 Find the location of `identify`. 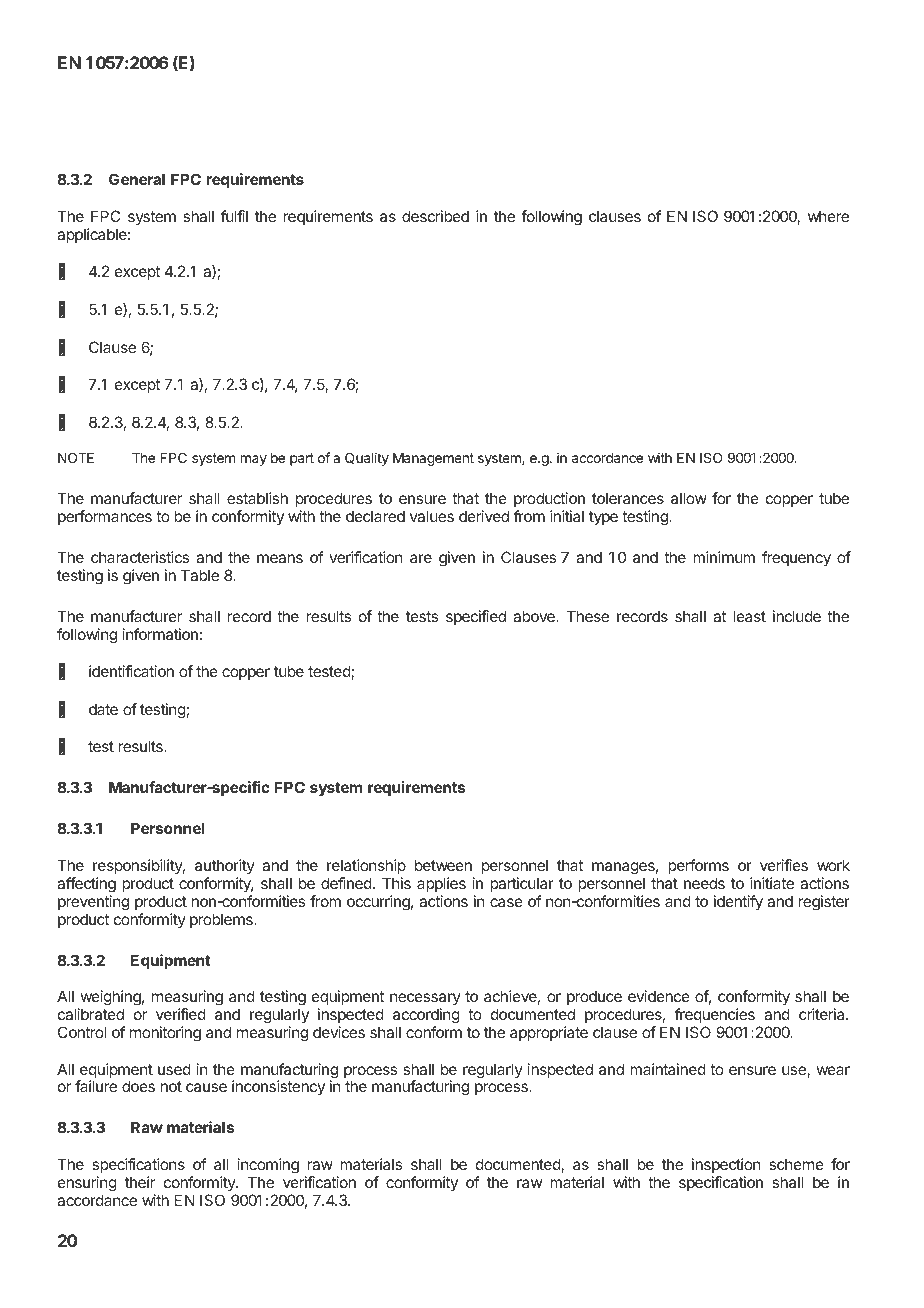

identify is located at coordinates (738, 903).
